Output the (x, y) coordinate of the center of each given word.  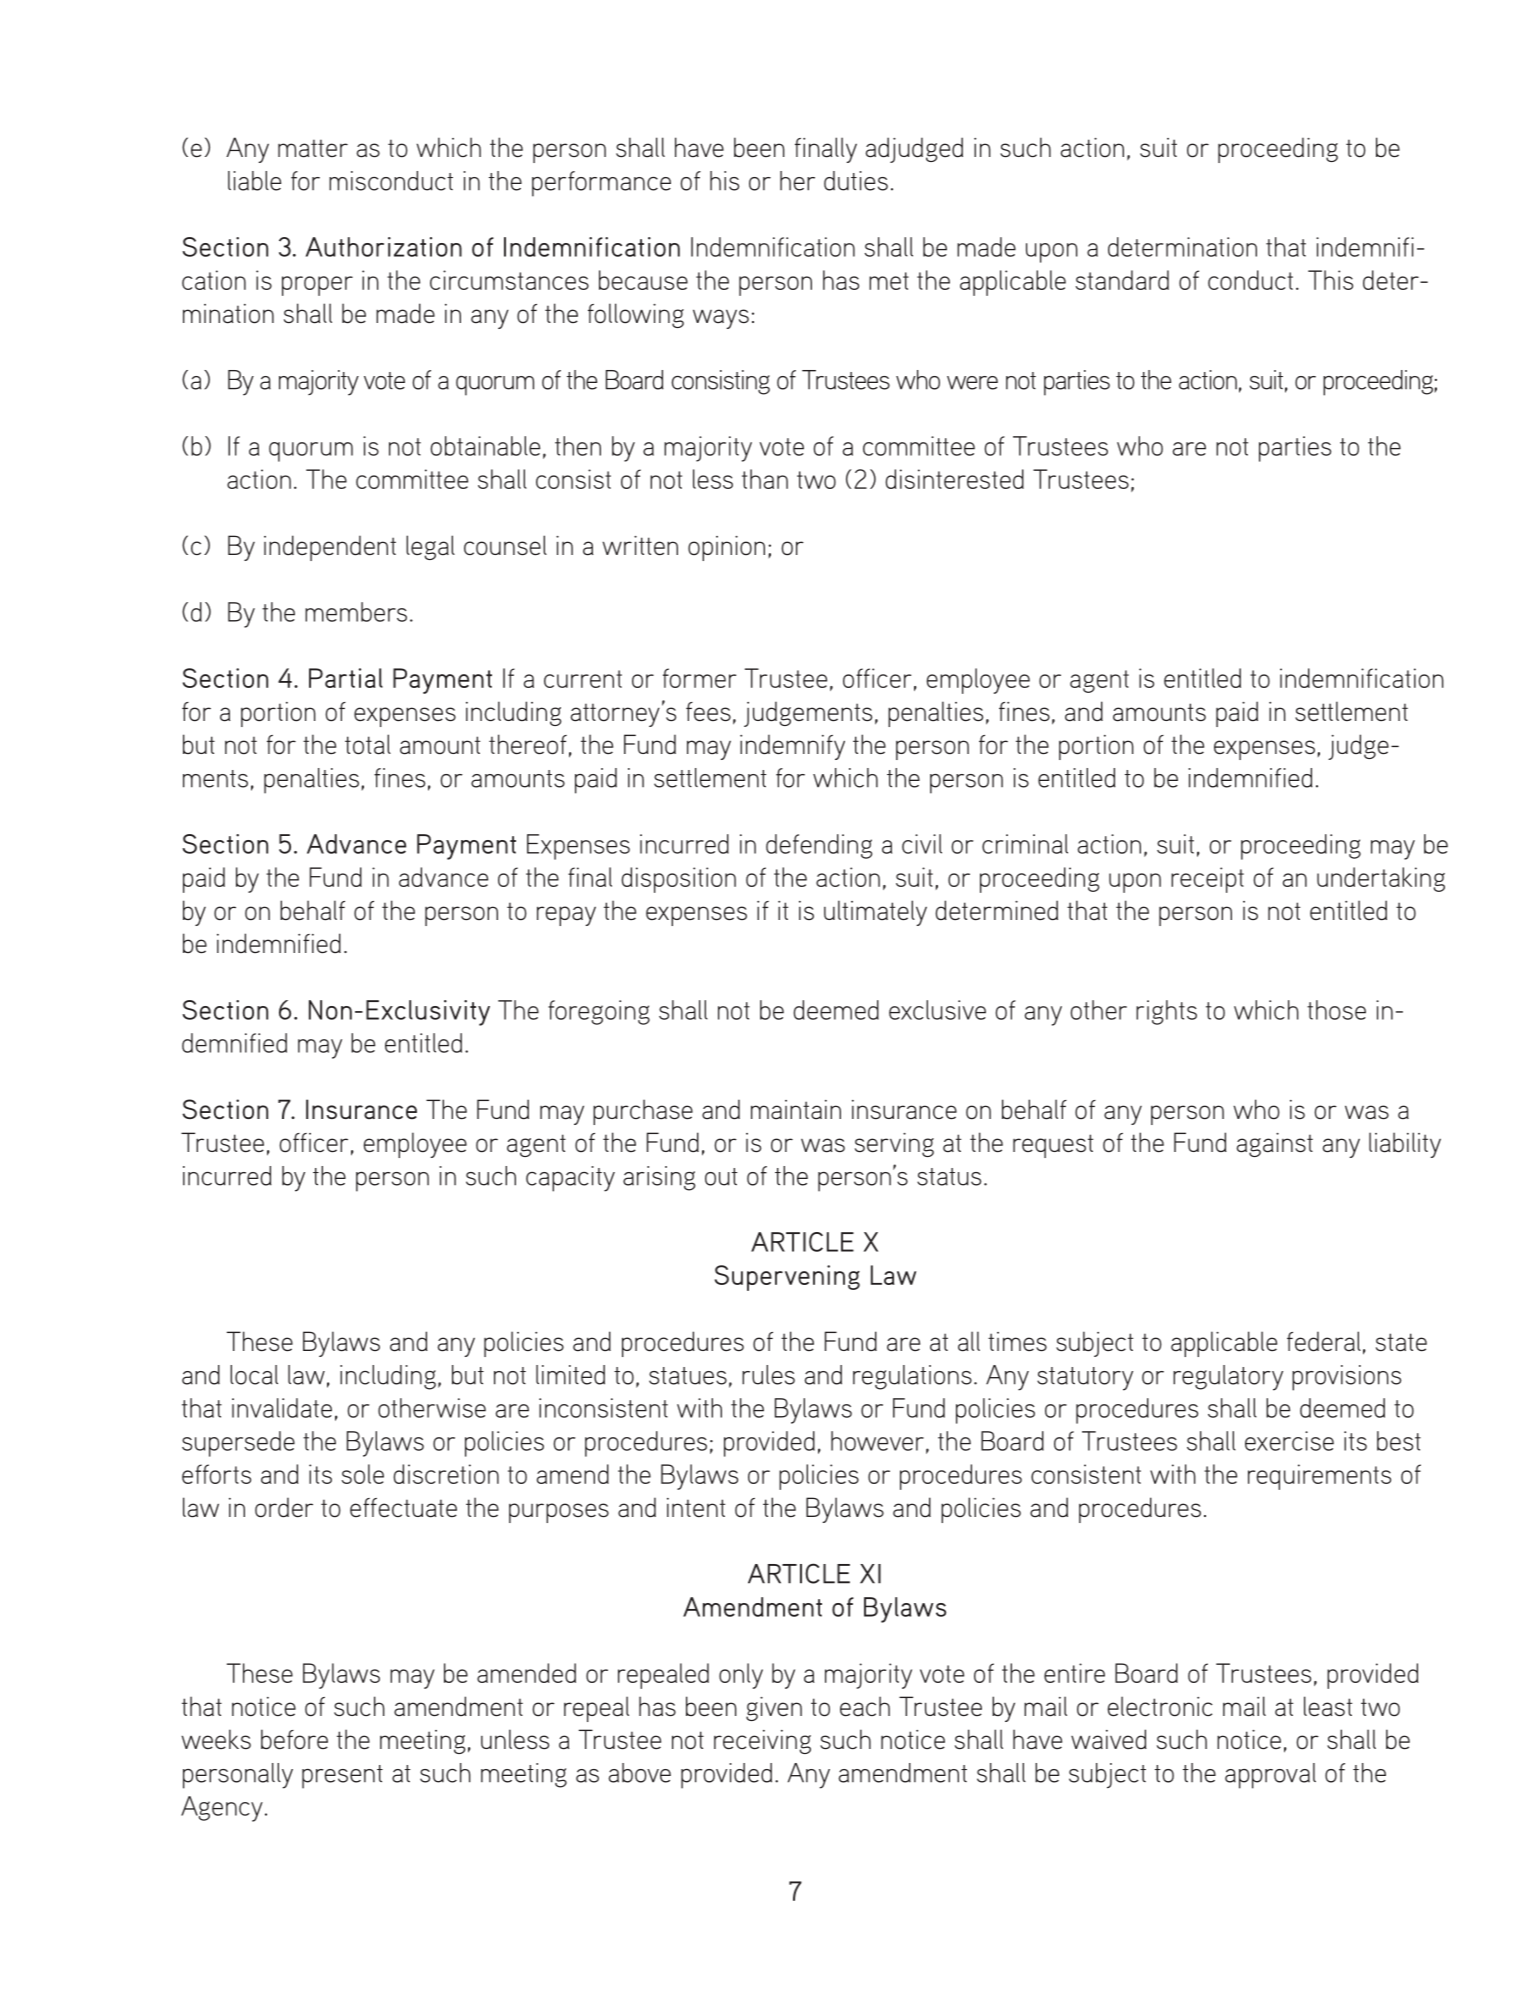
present (342, 1777)
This (1330, 280)
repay (566, 916)
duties (856, 181)
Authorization (384, 247)
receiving (762, 1742)
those (1336, 1010)
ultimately (875, 913)
